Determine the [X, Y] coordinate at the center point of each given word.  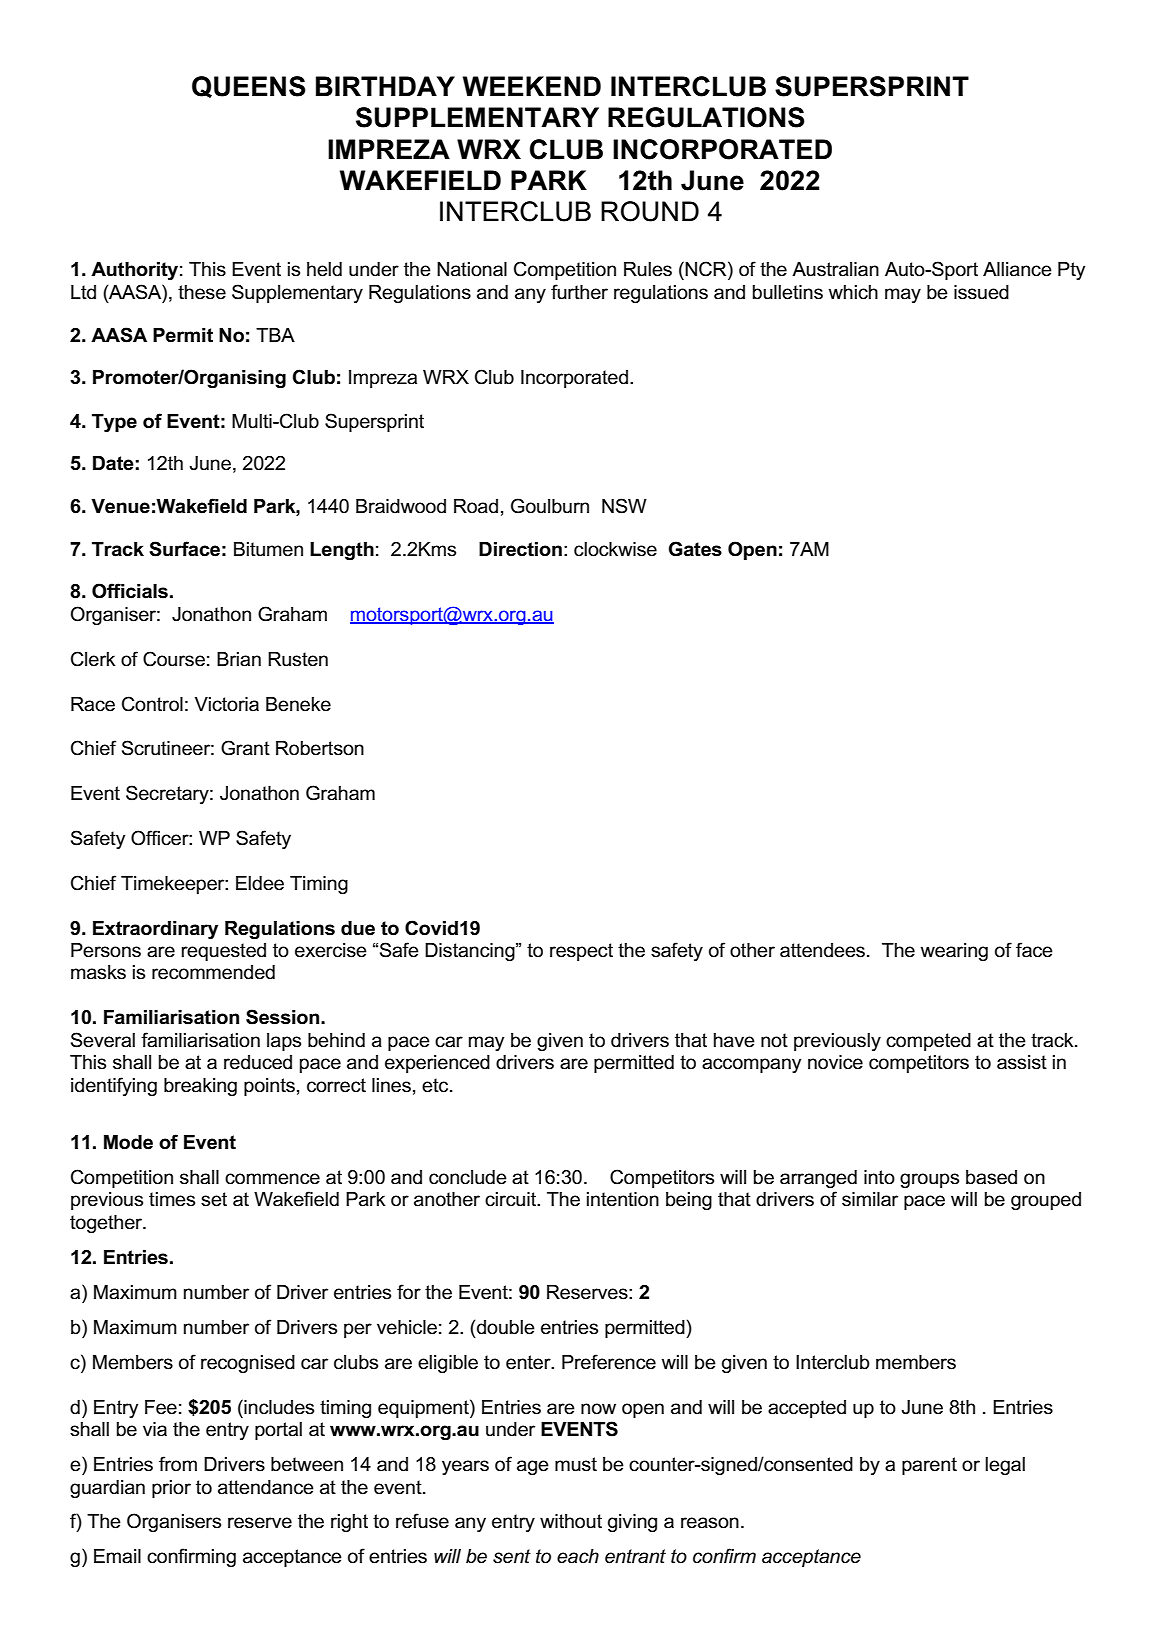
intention [623, 1199]
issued [981, 292]
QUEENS [249, 87]
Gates [695, 549]
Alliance [1017, 269]
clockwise [615, 549]
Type [114, 423]
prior [171, 1489]
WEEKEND [532, 86]
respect [581, 952]
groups [929, 1180]
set [214, 1199]
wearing [954, 952]
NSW [624, 506]
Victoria [227, 704]
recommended [213, 972]
